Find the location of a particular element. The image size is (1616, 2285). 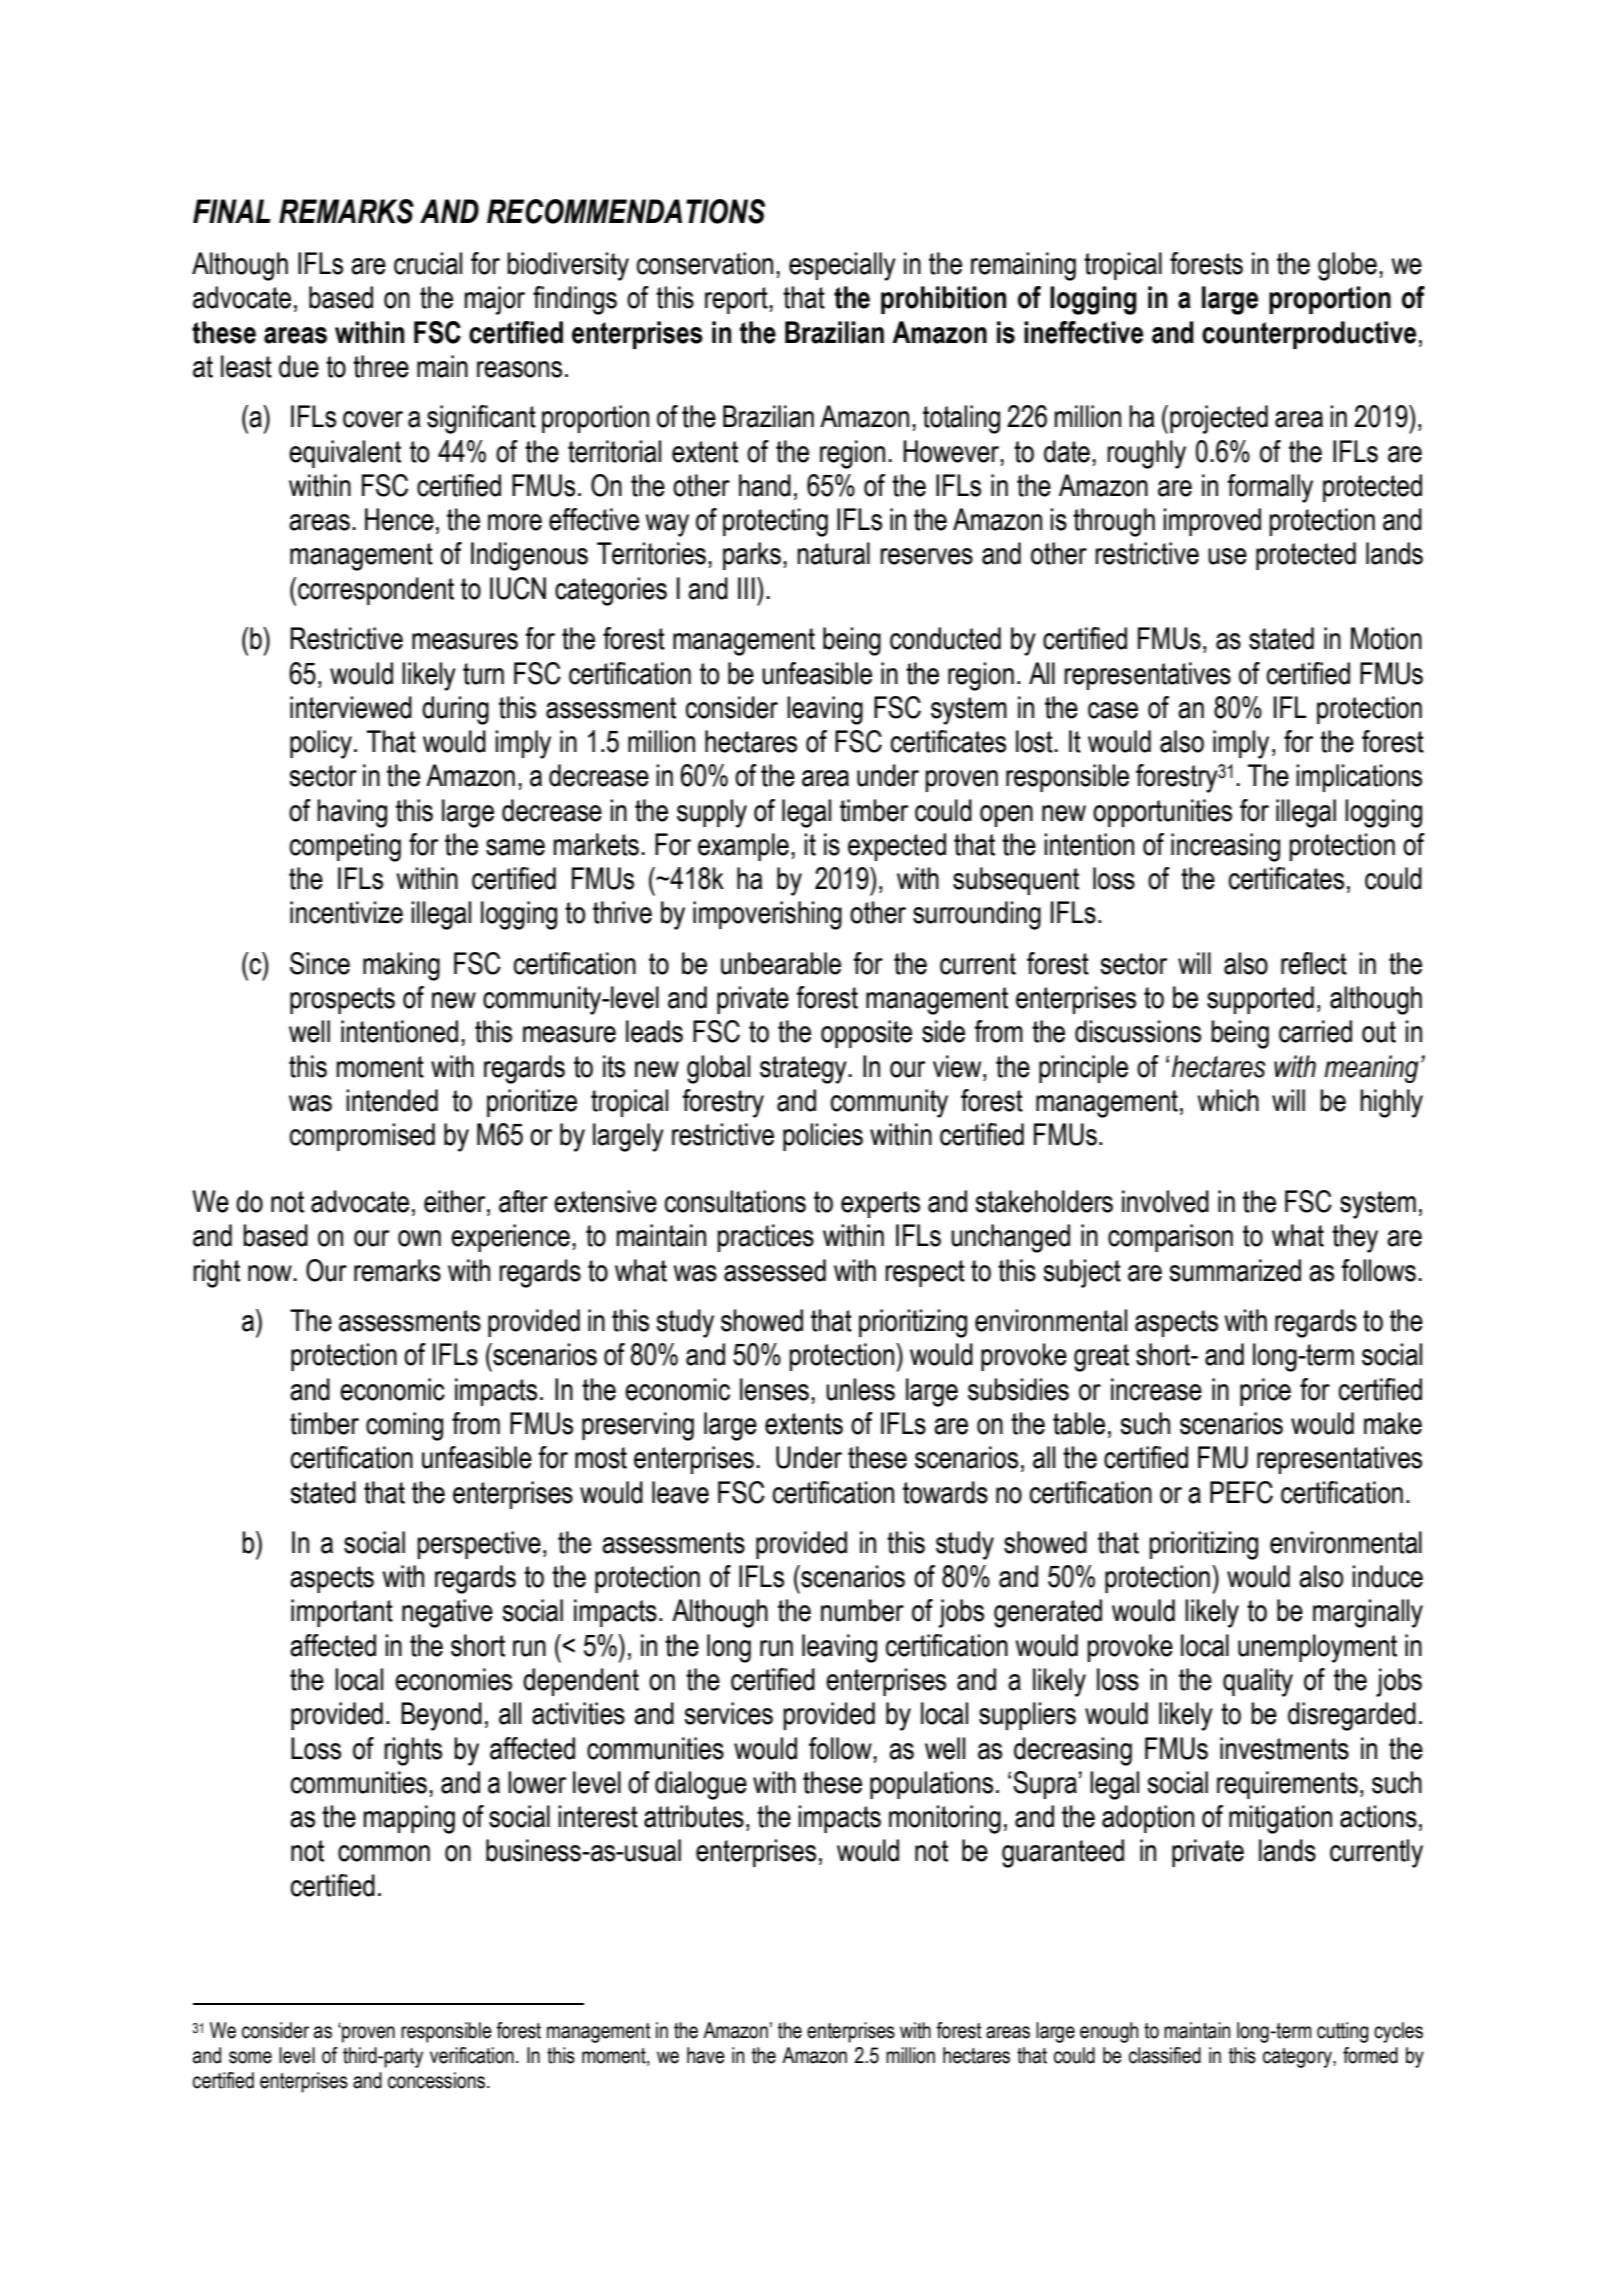

concessions is located at coordinates (436, 2080).
